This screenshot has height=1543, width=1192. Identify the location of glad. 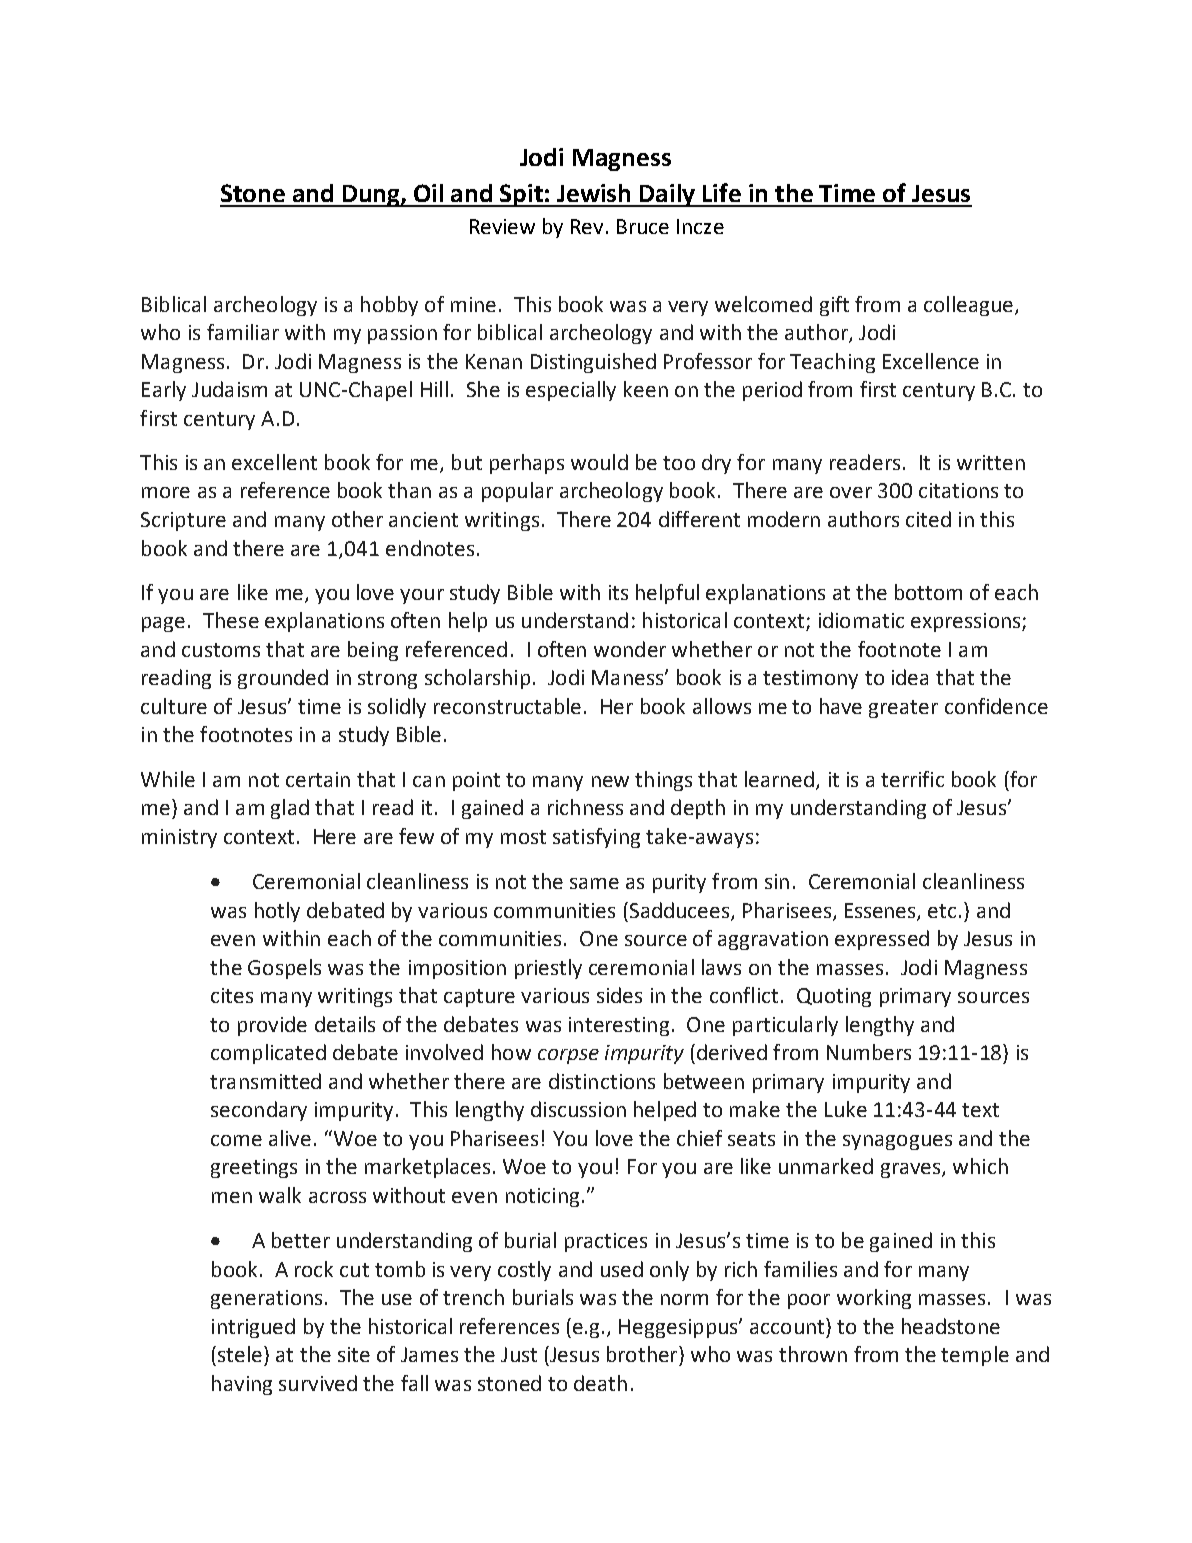
(290, 809).
